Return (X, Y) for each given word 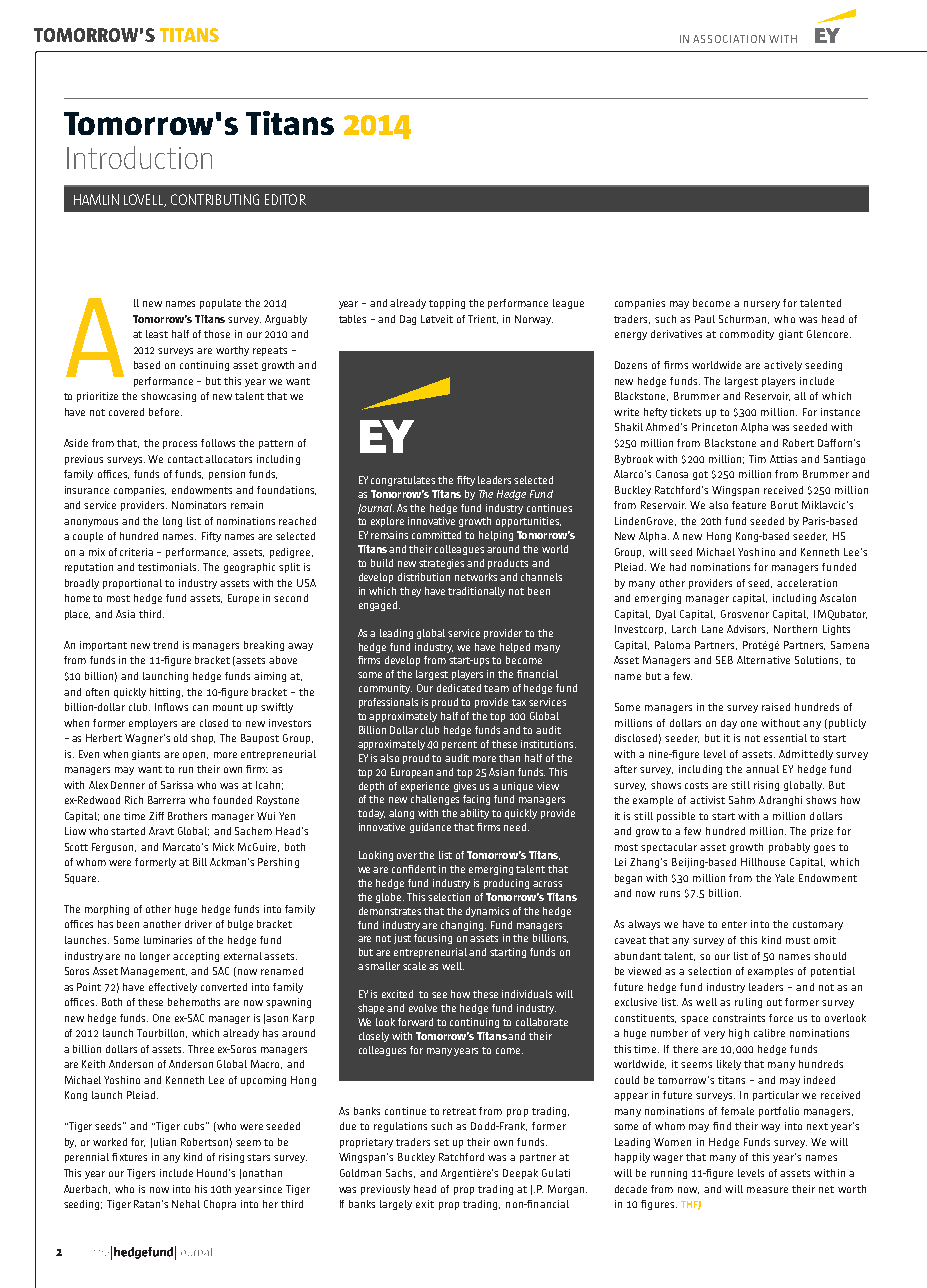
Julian (163, 1143)
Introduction (139, 157)
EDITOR (285, 199)
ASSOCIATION (729, 39)
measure (767, 1190)
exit (425, 1204)
